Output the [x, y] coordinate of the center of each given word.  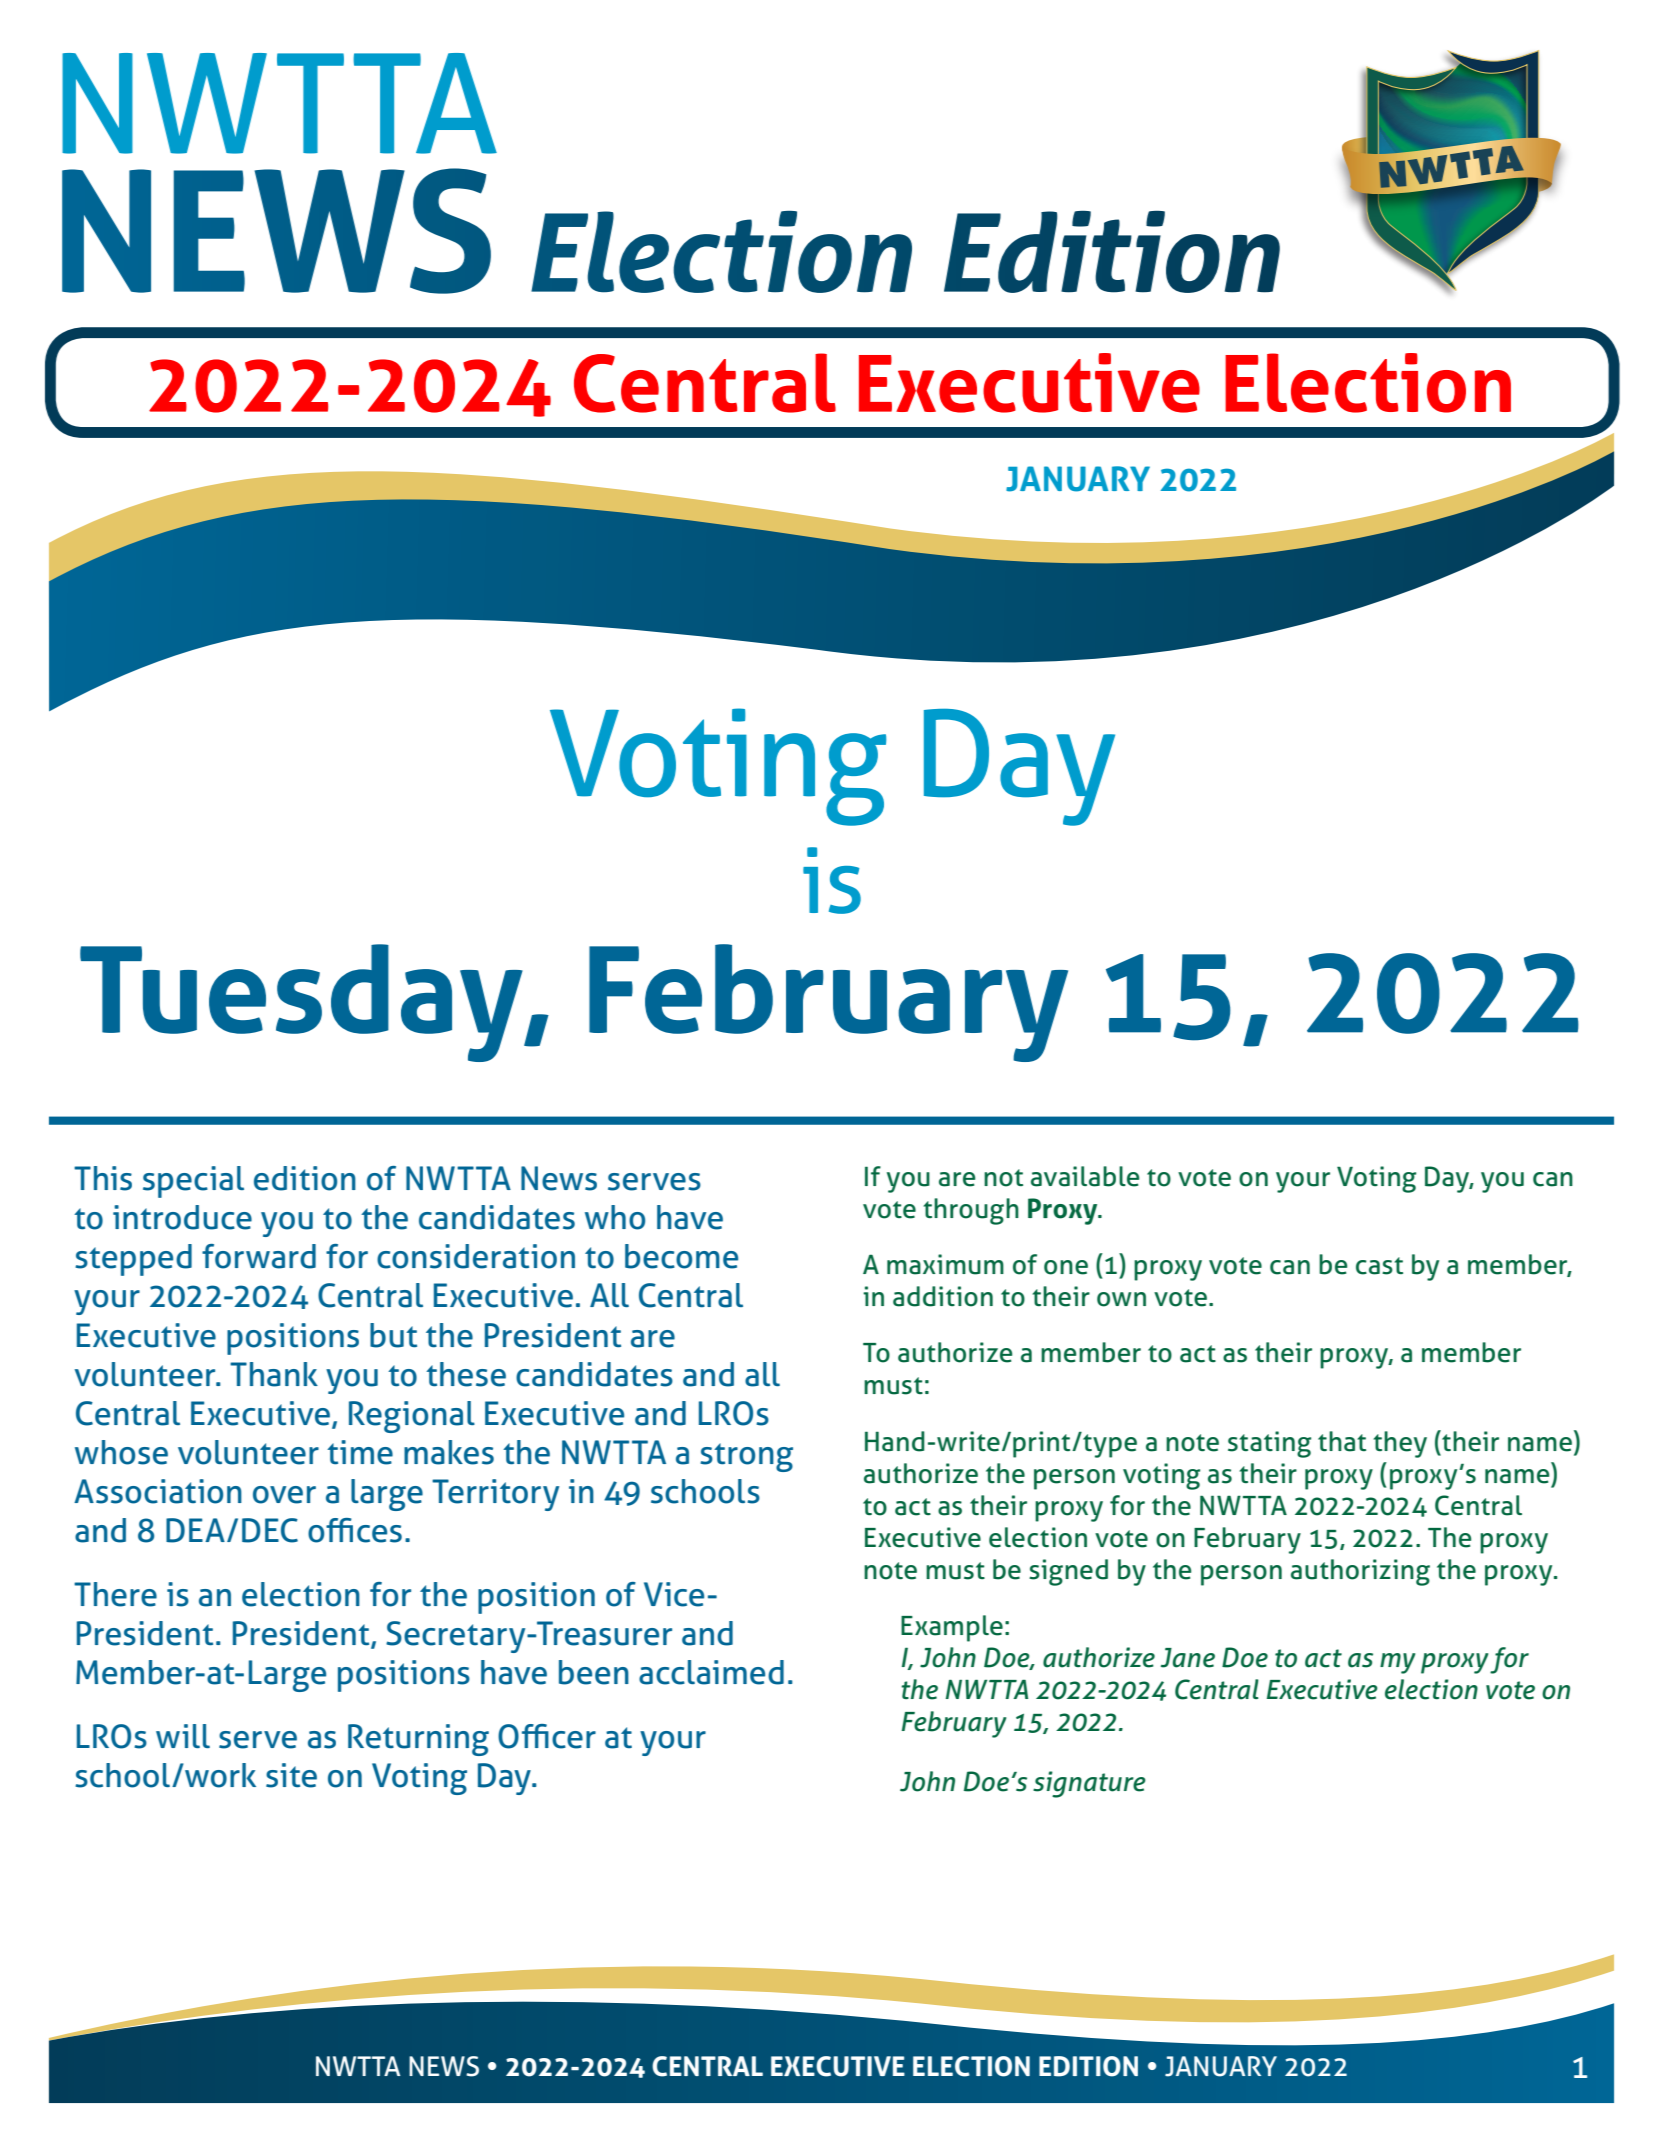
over [284, 1495]
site [291, 1775]
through [971, 1211]
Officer [547, 1736]
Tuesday [302, 1003]
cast [1379, 1266]
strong [746, 1457]
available [1085, 1176]
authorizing [1360, 1572]
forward [259, 1256]
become [681, 1256]
